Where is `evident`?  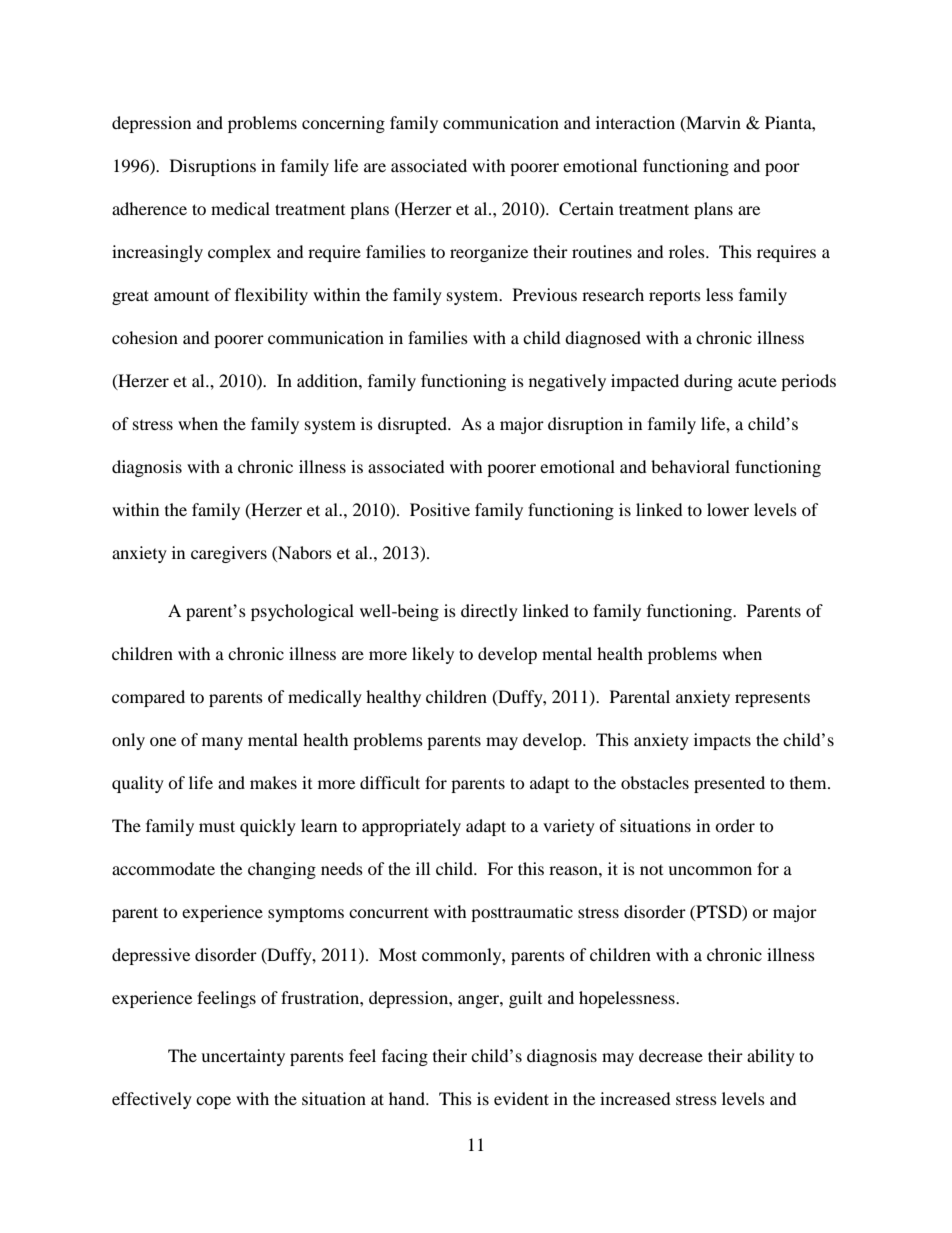 evident is located at coordinates (521, 1098).
